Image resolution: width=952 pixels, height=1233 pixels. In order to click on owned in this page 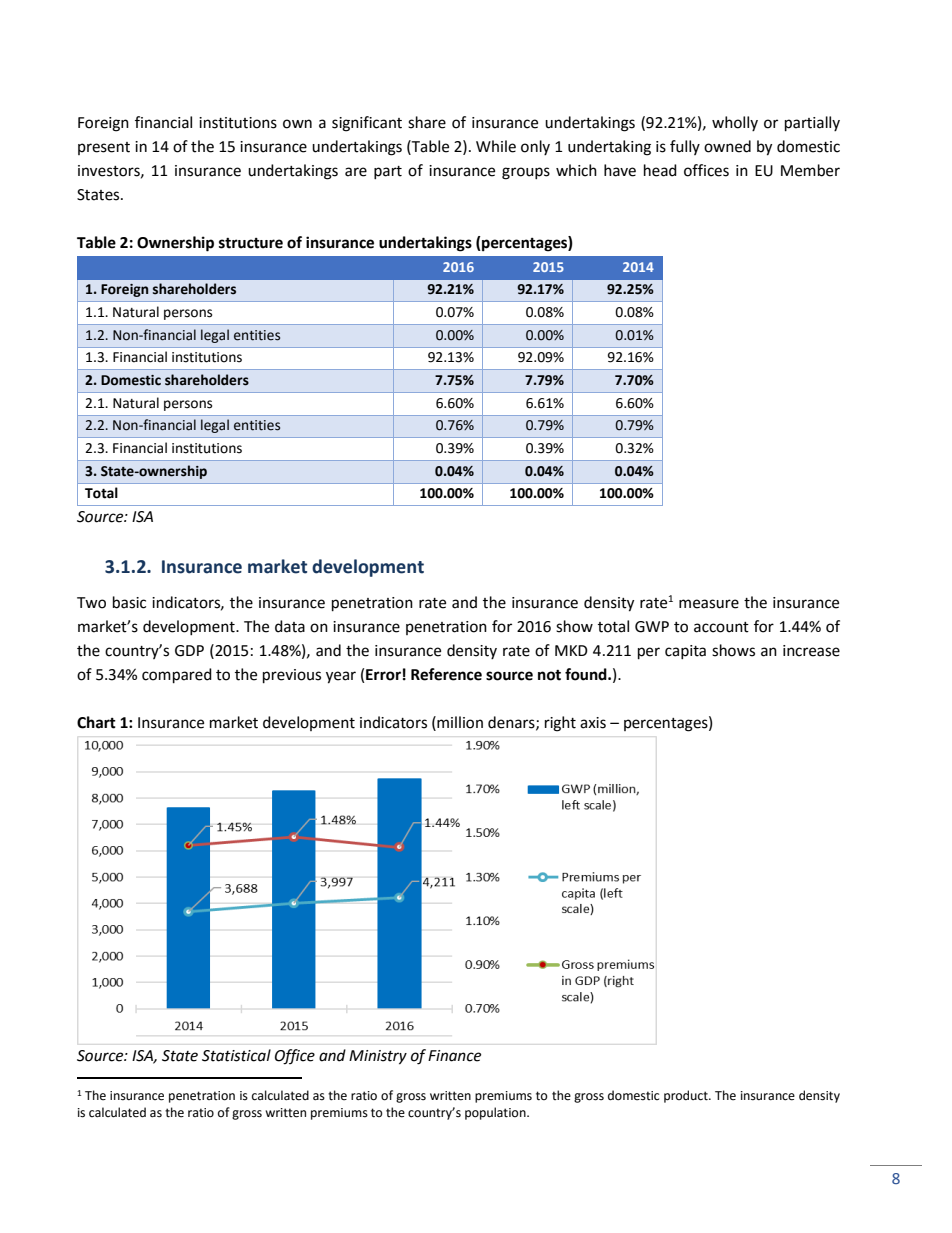, I will do `click(727, 146)`.
